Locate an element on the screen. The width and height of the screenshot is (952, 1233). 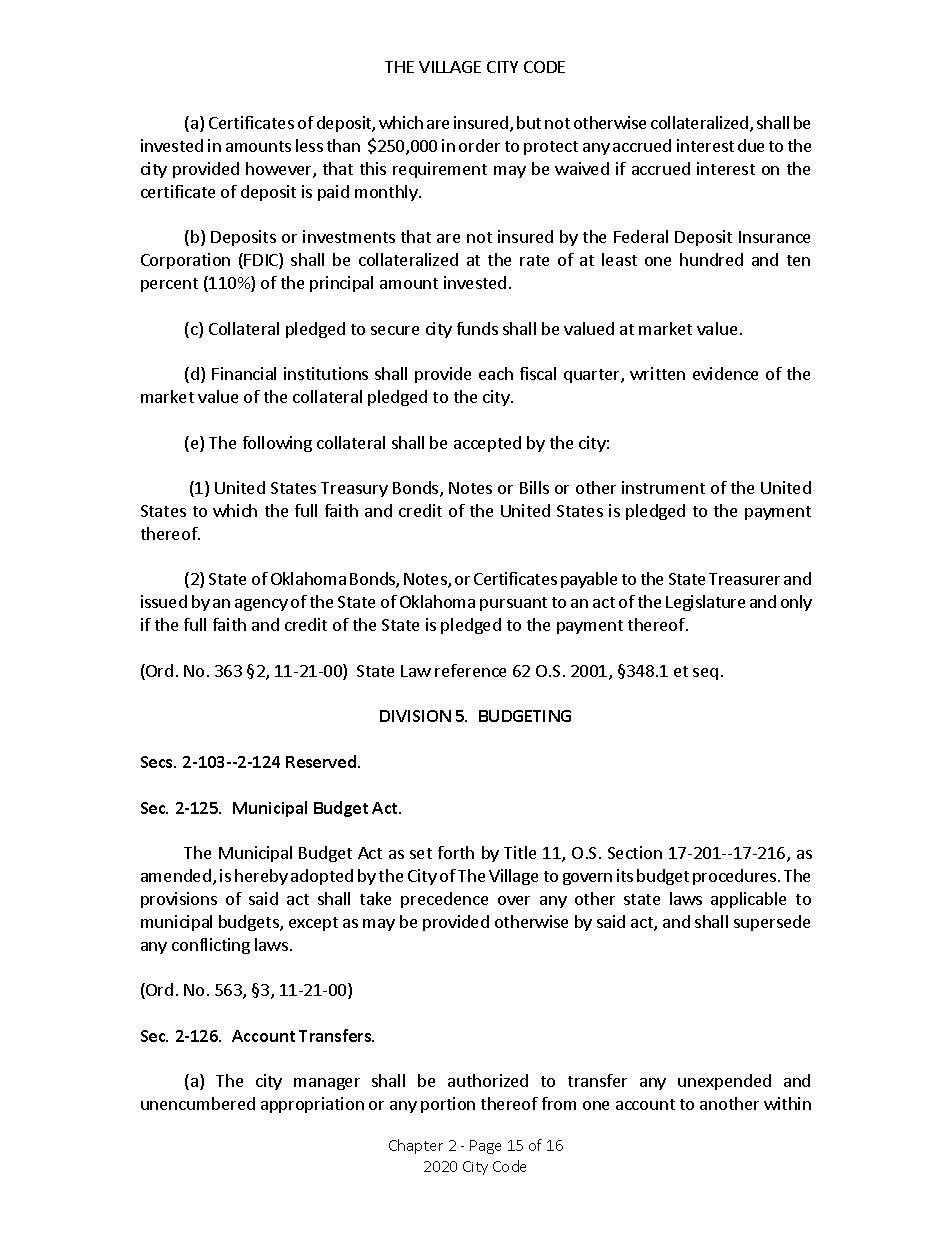
Legislature is located at coordinates (705, 603).
